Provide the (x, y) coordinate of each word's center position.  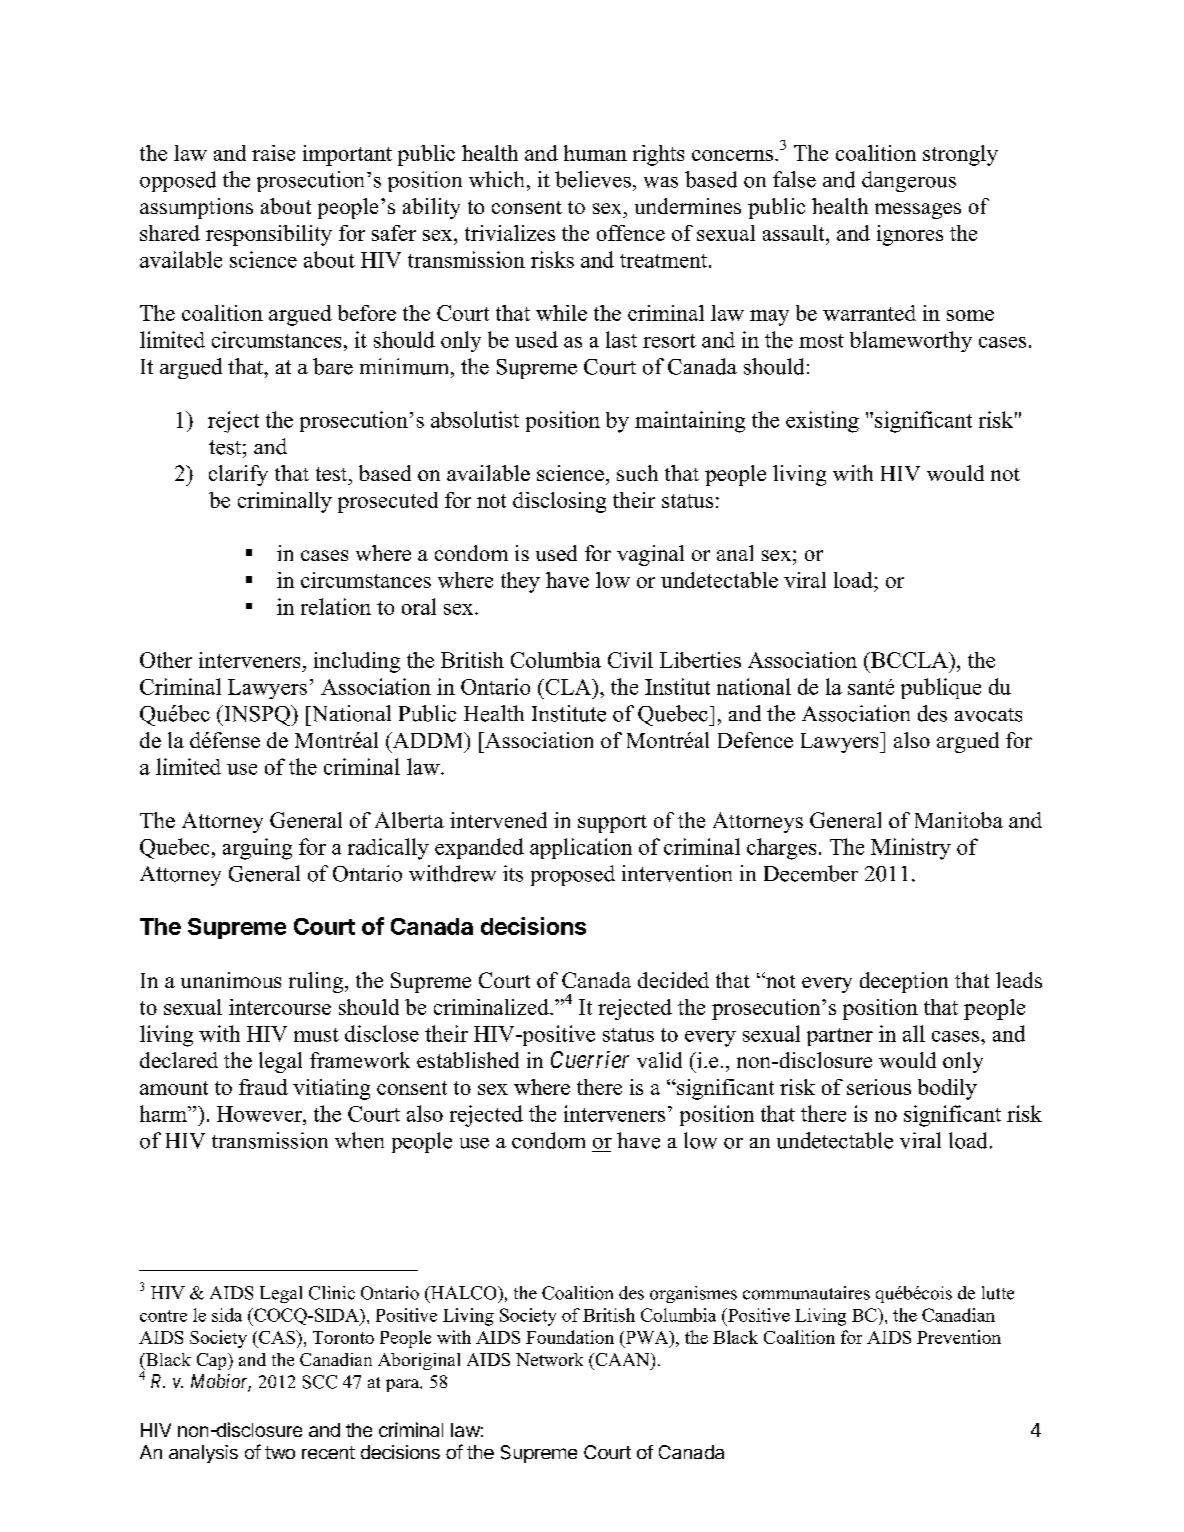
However (260, 1114)
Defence (755, 740)
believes (593, 179)
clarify (238, 475)
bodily (947, 1089)
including (357, 662)
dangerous (909, 181)
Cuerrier (590, 1059)
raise (273, 153)
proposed (573, 875)
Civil (630, 660)
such (637, 473)
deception (904, 982)
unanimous (231, 980)
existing (822, 422)
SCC (320, 1382)
